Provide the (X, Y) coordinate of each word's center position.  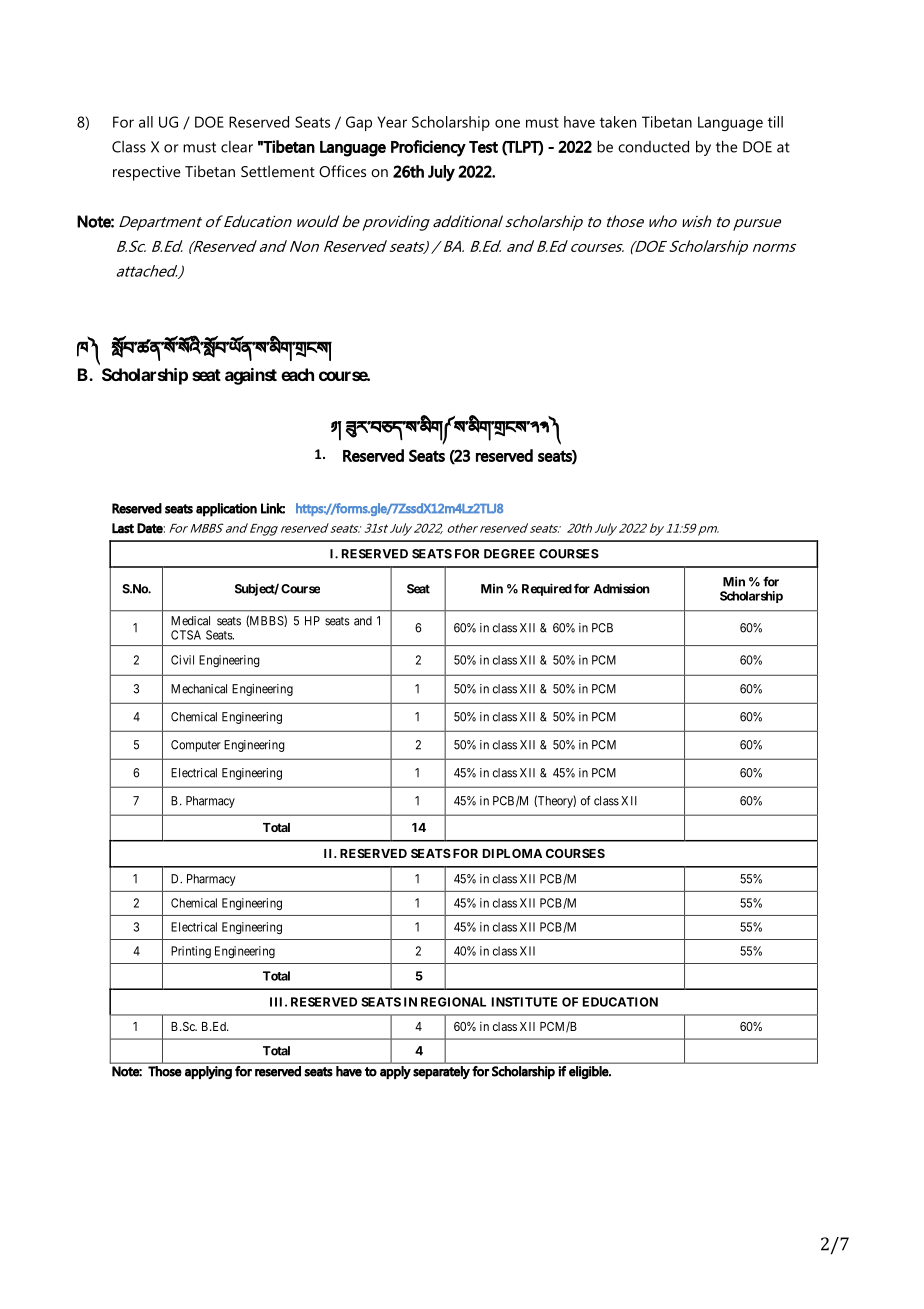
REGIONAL (453, 1002)
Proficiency (428, 148)
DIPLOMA (512, 853)
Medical (190, 621)
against (251, 376)
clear (237, 147)
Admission (621, 588)
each (297, 374)
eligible (589, 1072)
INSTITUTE (524, 1002)
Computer (196, 746)
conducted (653, 147)
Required (547, 589)
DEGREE (509, 554)
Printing (191, 952)
